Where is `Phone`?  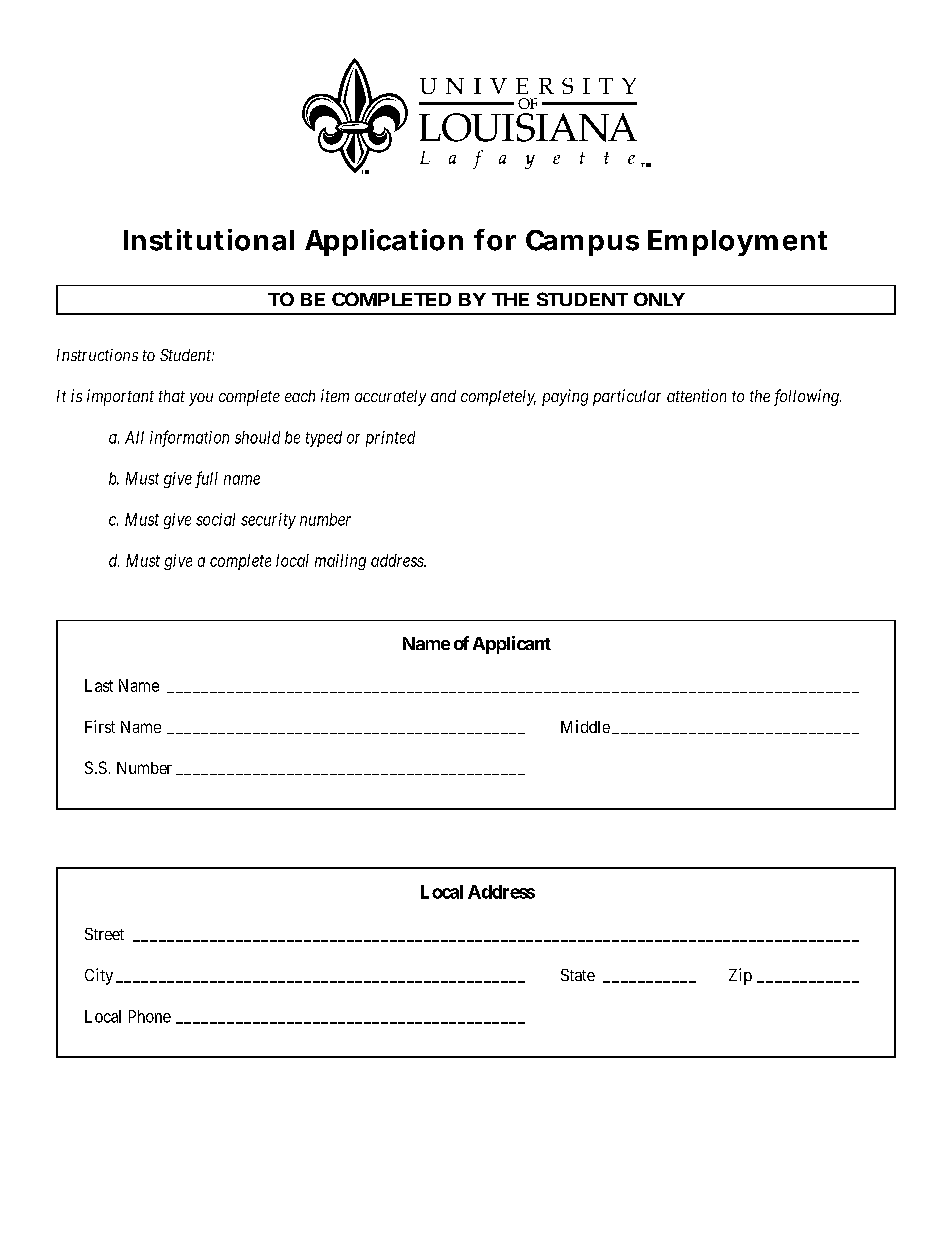 Phone is located at coordinates (150, 1016).
